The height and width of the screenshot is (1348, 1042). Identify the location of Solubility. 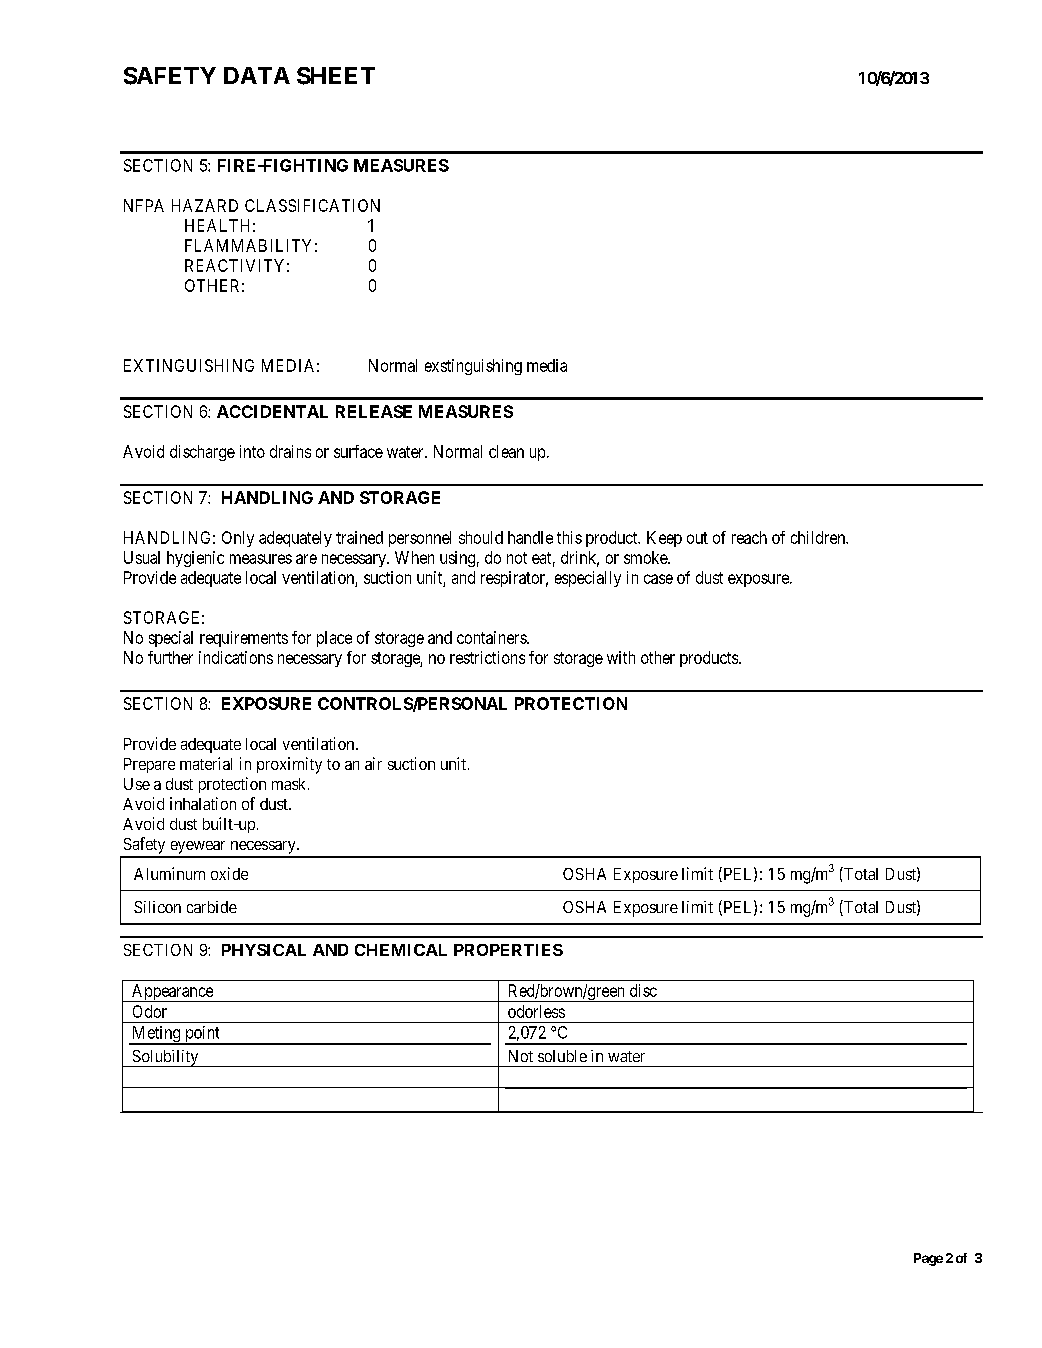
(165, 1058).
